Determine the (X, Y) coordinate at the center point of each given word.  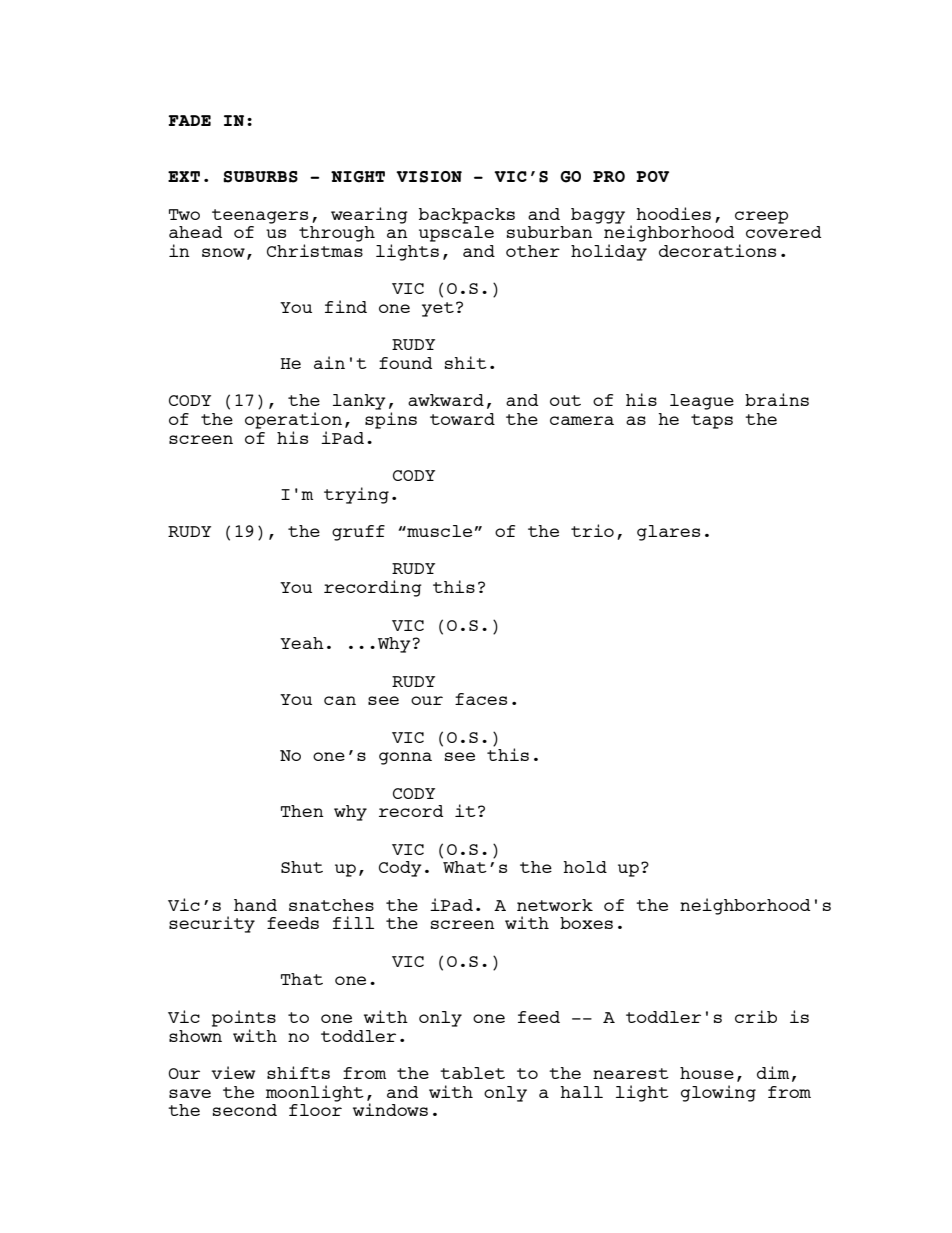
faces (481, 699)
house (707, 1073)
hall (581, 1092)
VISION (429, 177)
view (233, 1072)
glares (668, 533)
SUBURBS (260, 177)
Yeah (302, 643)
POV (652, 176)
